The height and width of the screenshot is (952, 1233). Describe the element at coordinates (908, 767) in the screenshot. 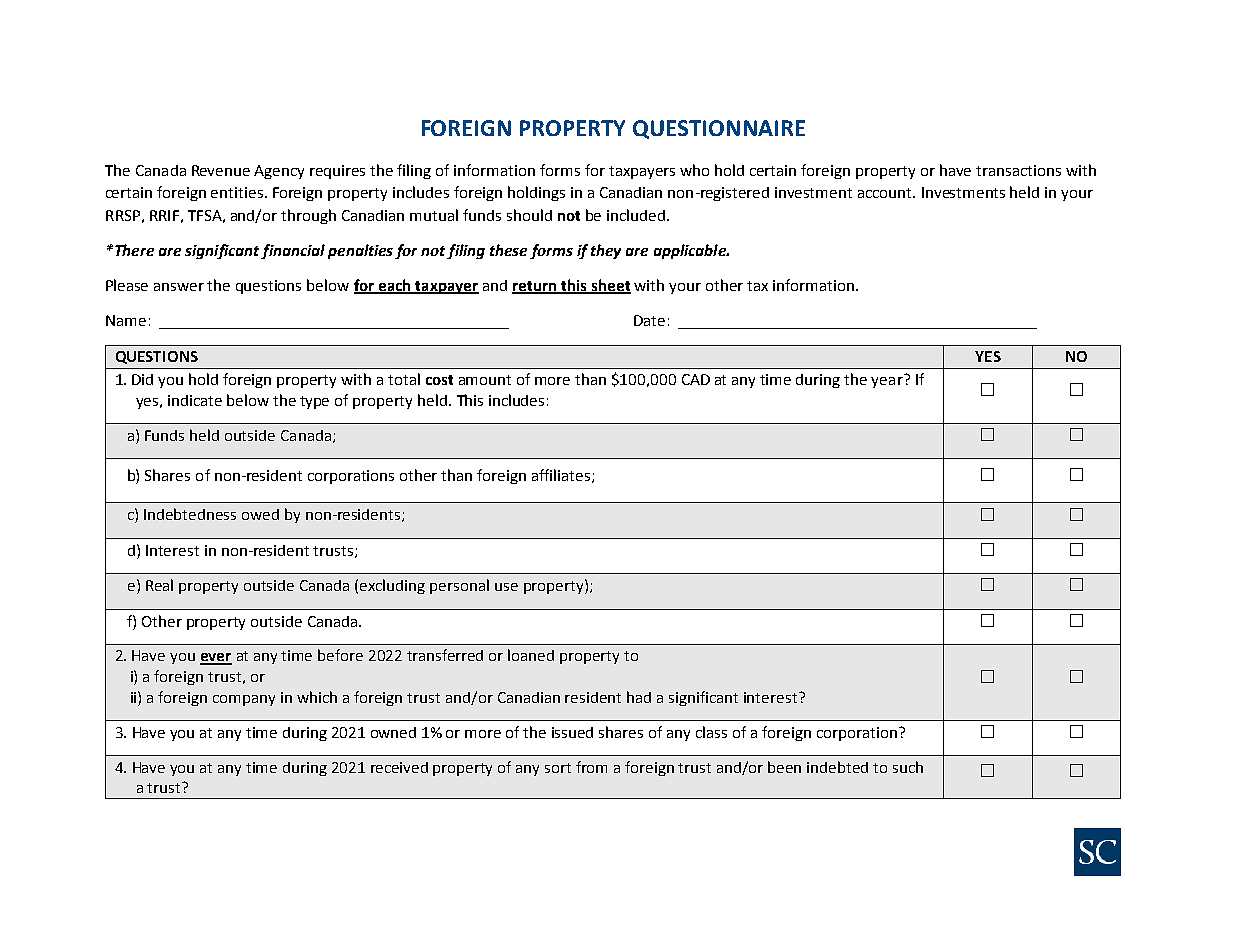

I see `such` at that location.
